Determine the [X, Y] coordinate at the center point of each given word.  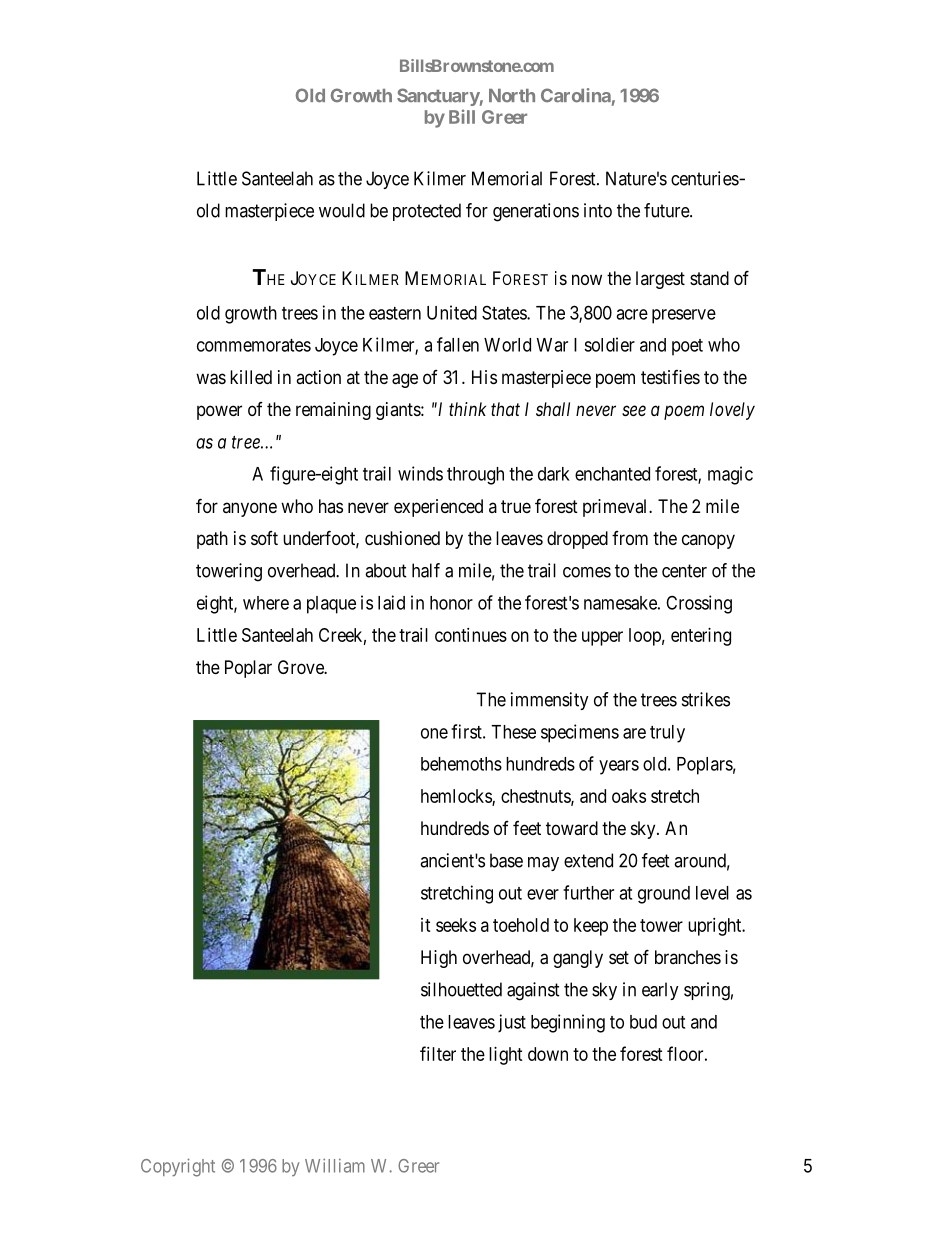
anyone [250, 509]
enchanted [612, 474]
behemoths [461, 764]
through [475, 476]
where [266, 603]
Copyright [178, 1167]
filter [438, 1053]
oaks [629, 796]
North [512, 95]
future [667, 210]
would [342, 210]
